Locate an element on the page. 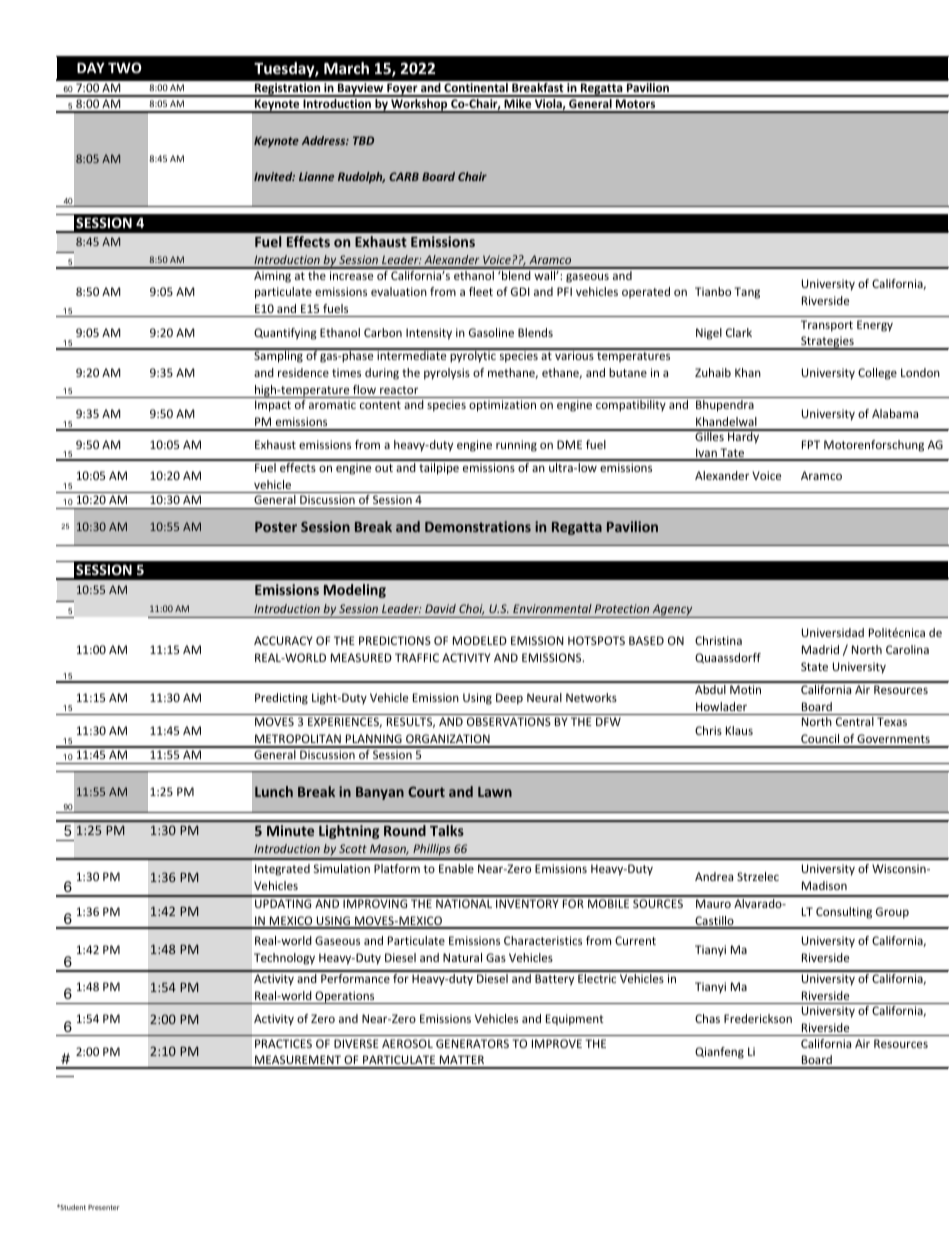 This image has width=952, height=1233. Tang is located at coordinates (747, 293).
